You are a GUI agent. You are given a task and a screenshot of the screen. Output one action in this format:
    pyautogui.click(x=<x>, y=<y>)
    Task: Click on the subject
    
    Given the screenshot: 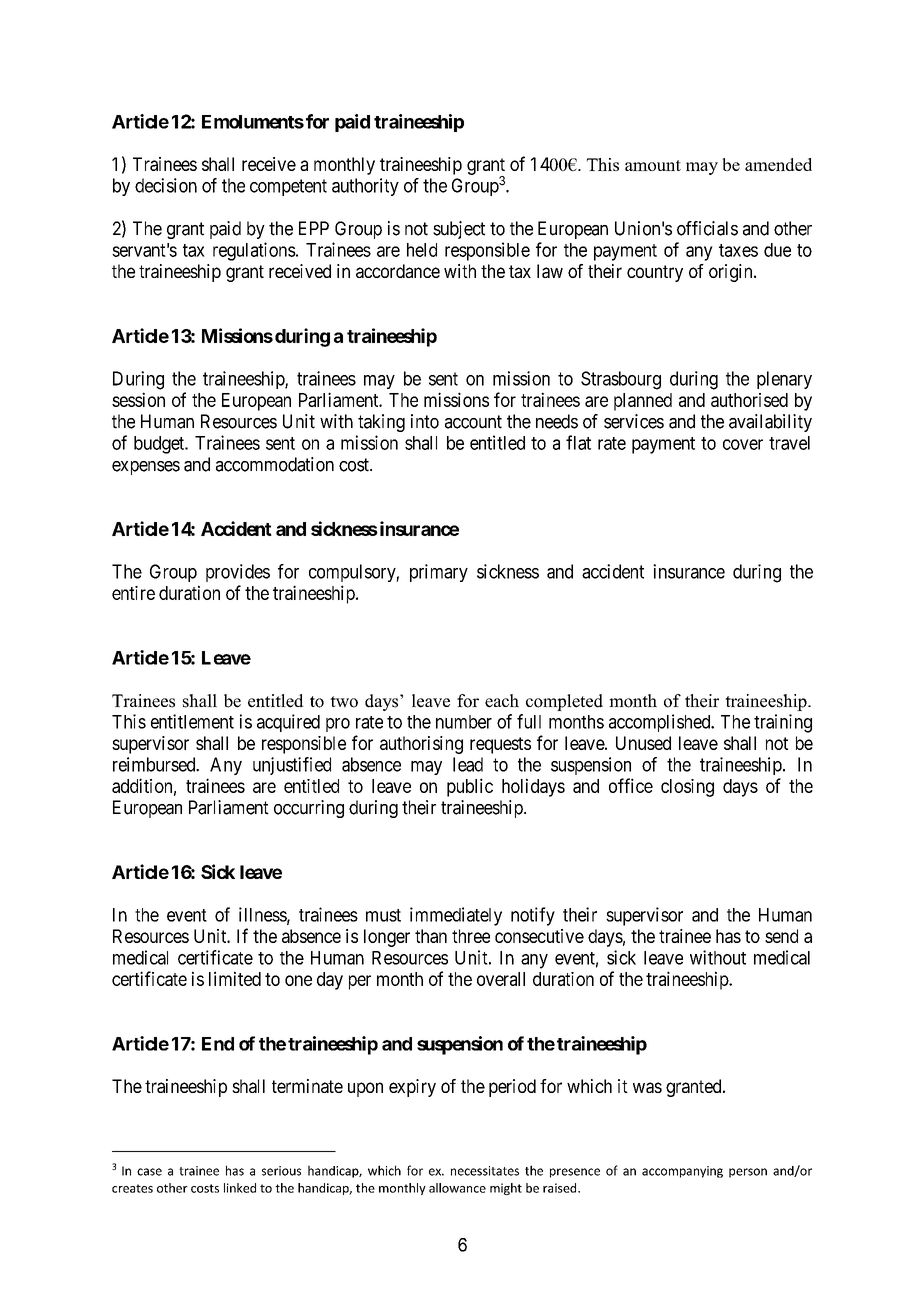 What is the action you would take?
    pyautogui.click(x=459, y=230)
